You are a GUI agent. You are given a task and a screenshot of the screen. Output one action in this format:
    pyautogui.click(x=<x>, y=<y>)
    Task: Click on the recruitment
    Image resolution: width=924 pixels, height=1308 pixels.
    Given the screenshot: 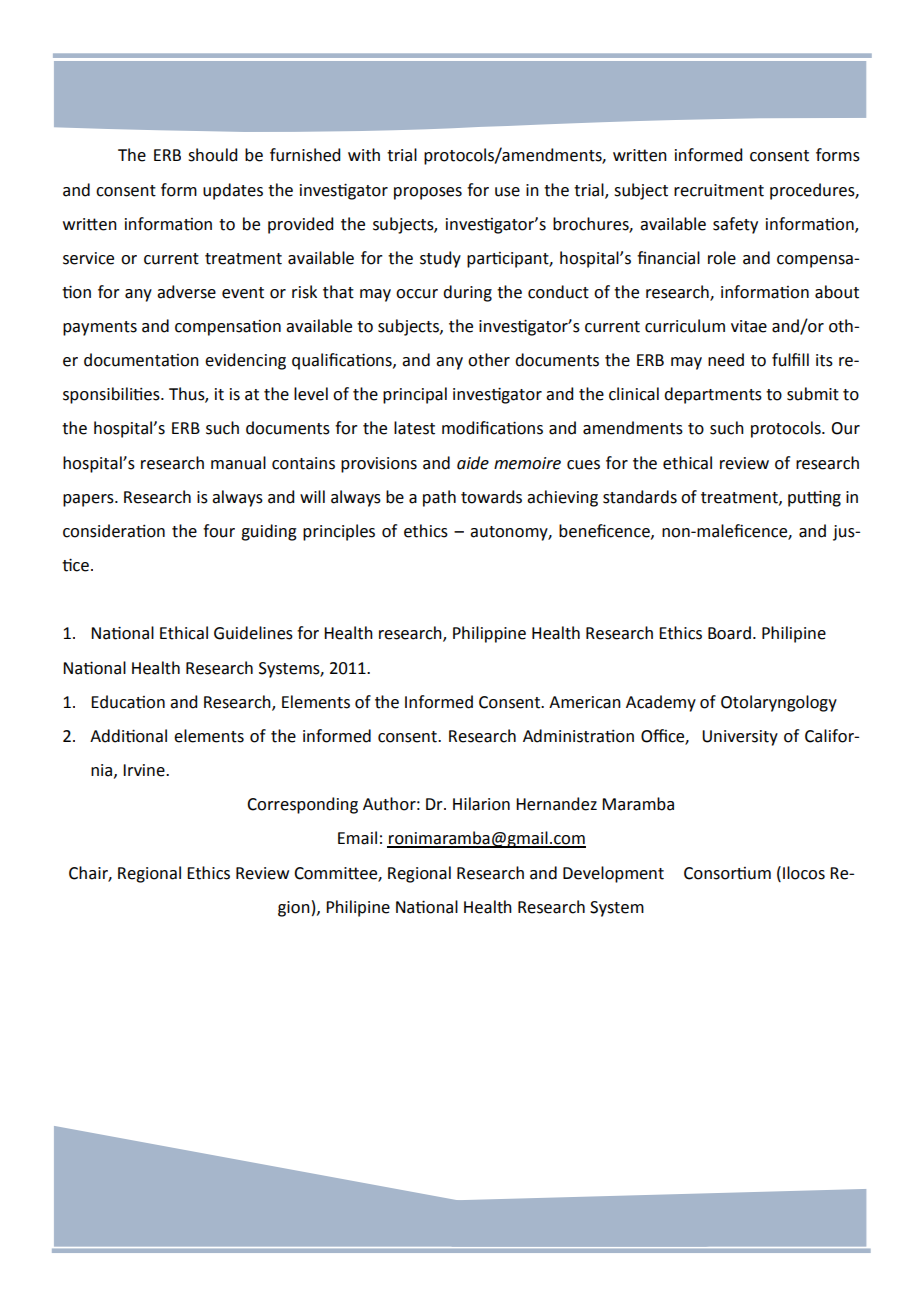 What is the action you would take?
    pyautogui.click(x=719, y=190)
